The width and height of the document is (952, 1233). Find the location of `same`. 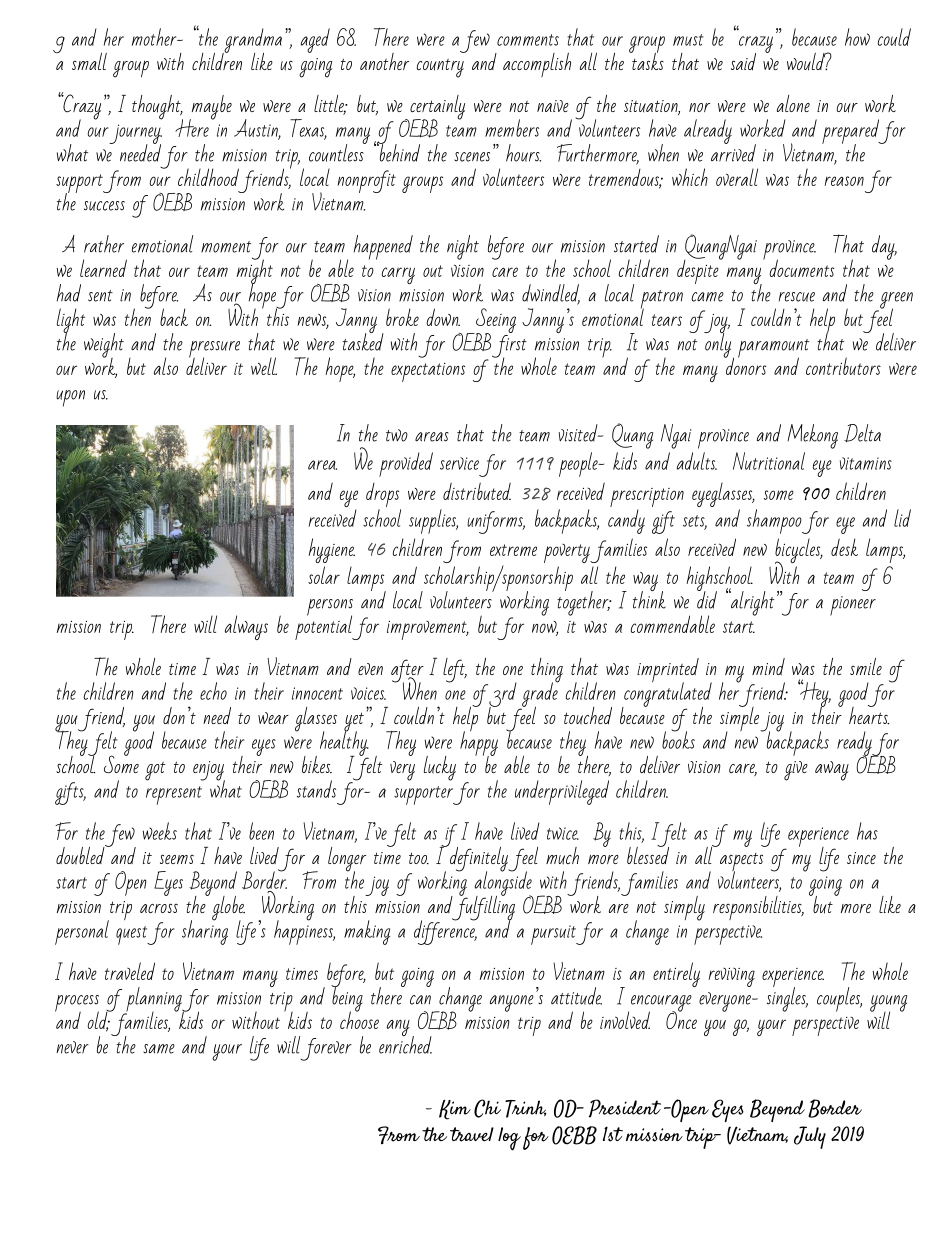

same is located at coordinates (159, 1049).
